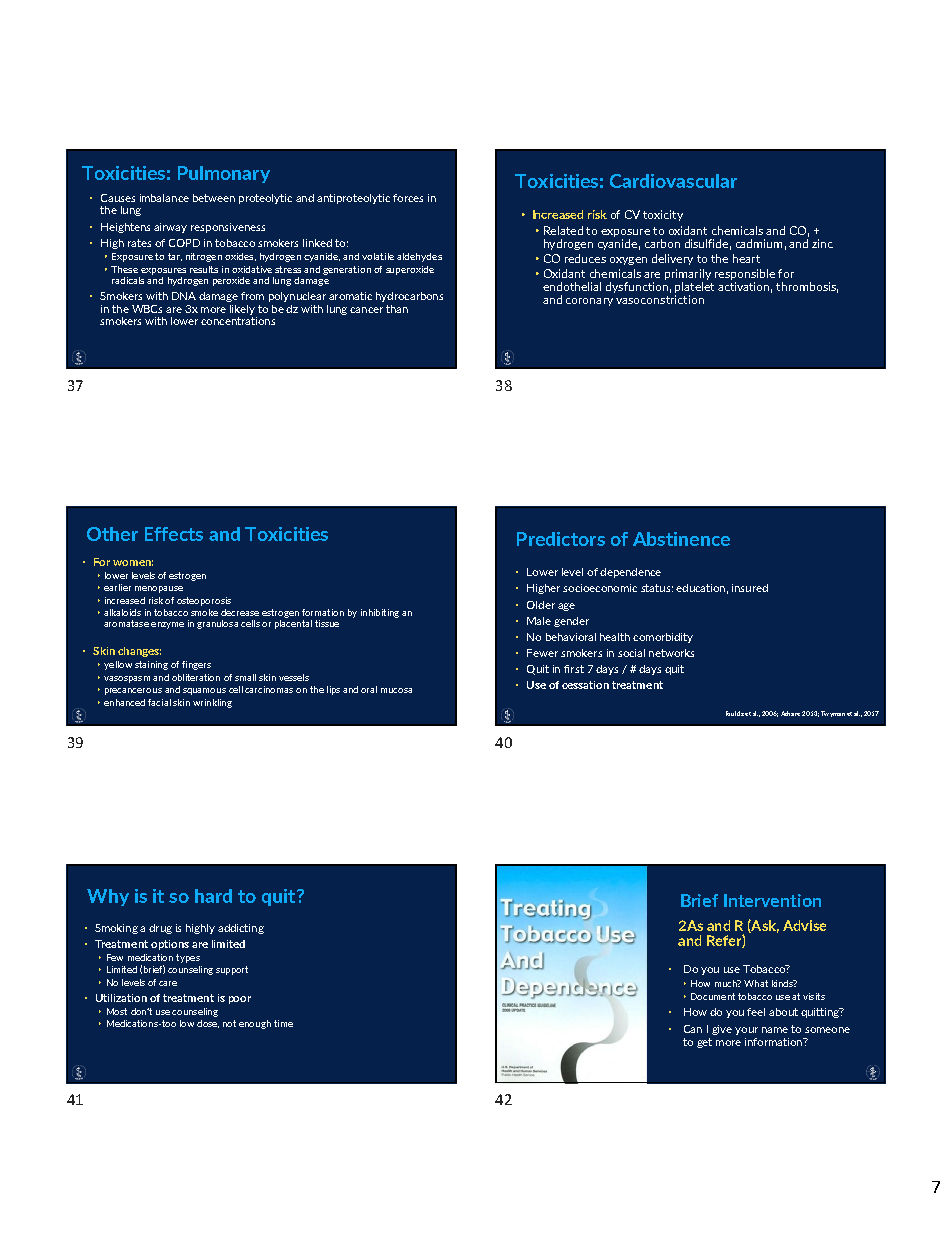 This document has height=1233, width=952. Describe the element at coordinates (204, 691) in the document. I see `squamous` at that location.
